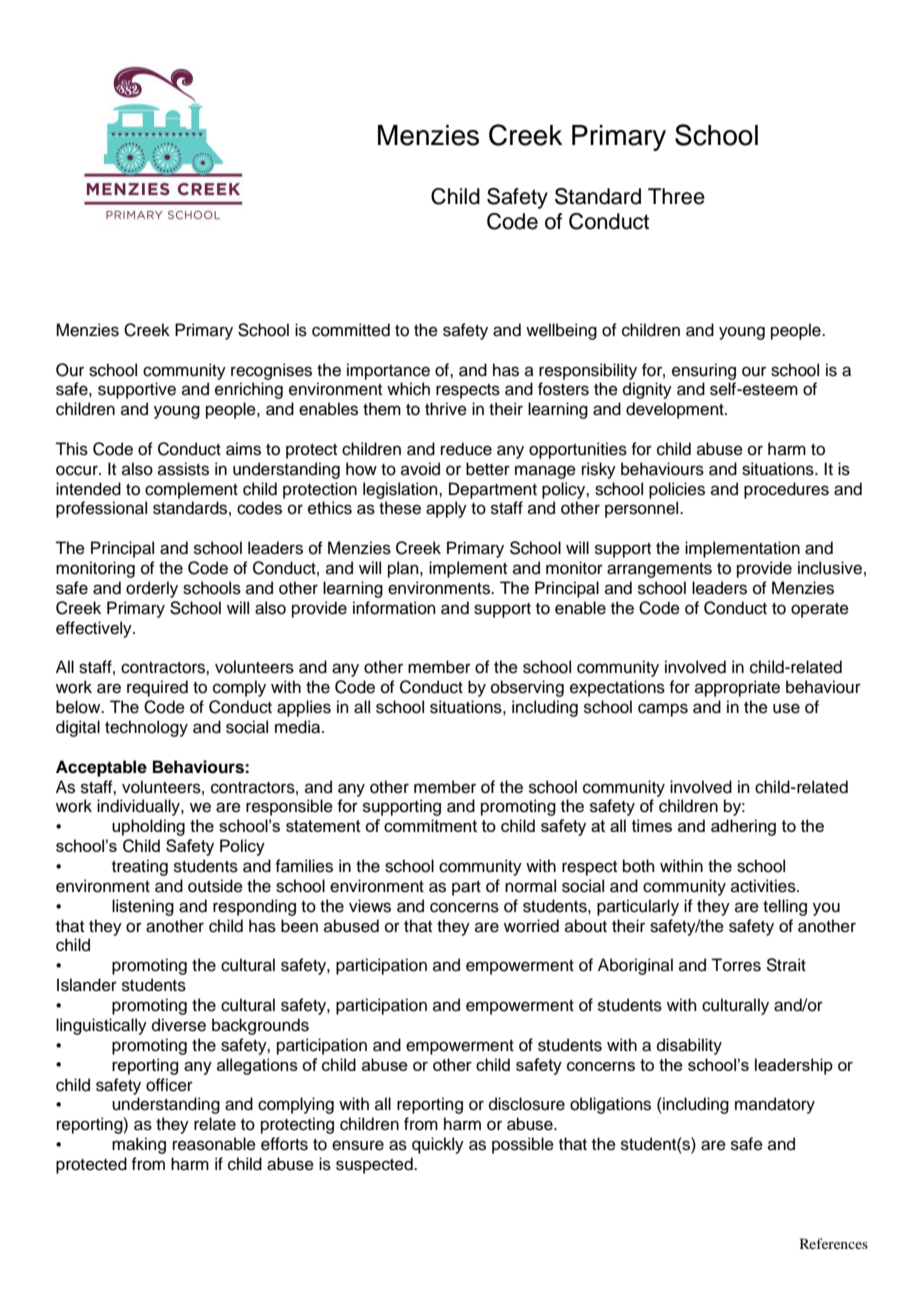 The width and height of the image is (924, 1308). What do you see at coordinates (146, 728) in the image?
I see `technology` at bounding box center [146, 728].
